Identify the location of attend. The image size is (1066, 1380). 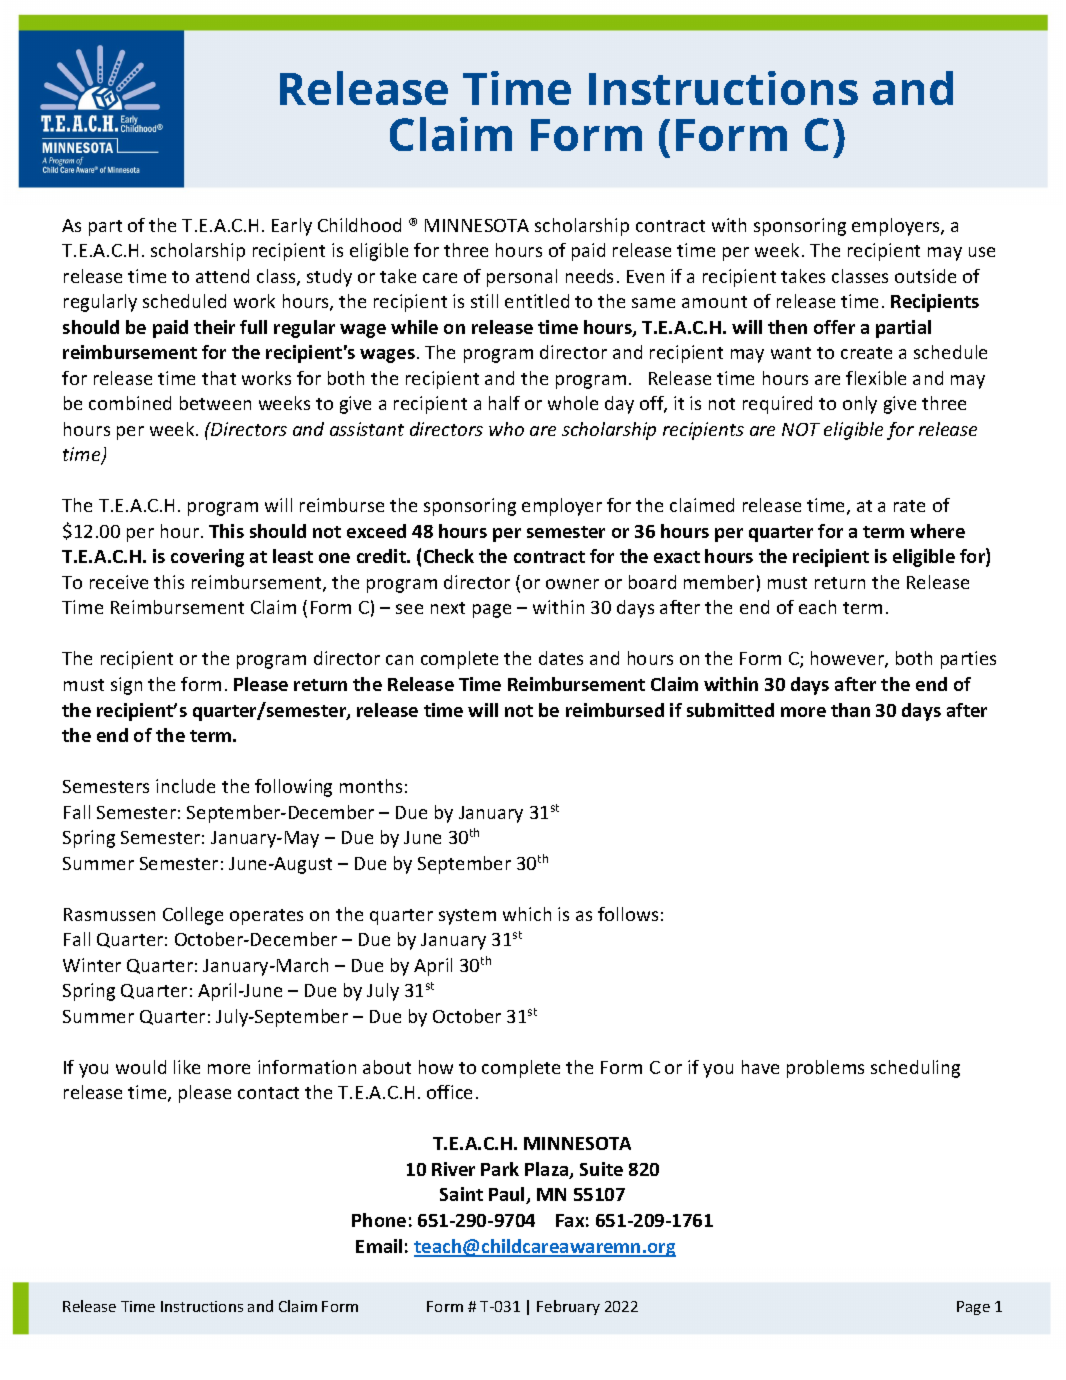
(222, 276).
